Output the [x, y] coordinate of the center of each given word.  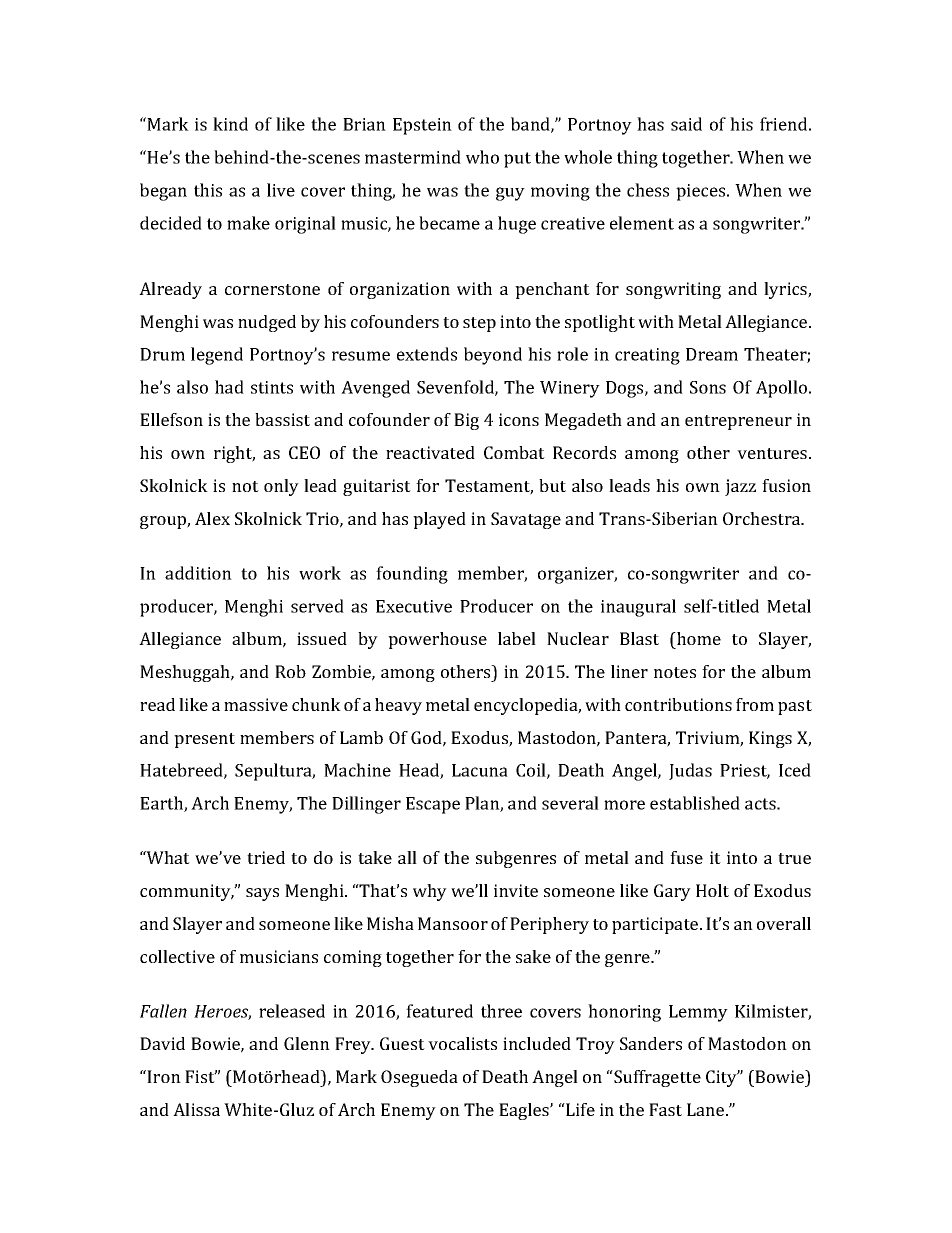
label [517, 638]
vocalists [462, 1043]
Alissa [196, 1109]
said [686, 124]
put [517, 160]
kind [230, 124]
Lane [707, 1109]
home [698, 638]
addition [198, 573]
